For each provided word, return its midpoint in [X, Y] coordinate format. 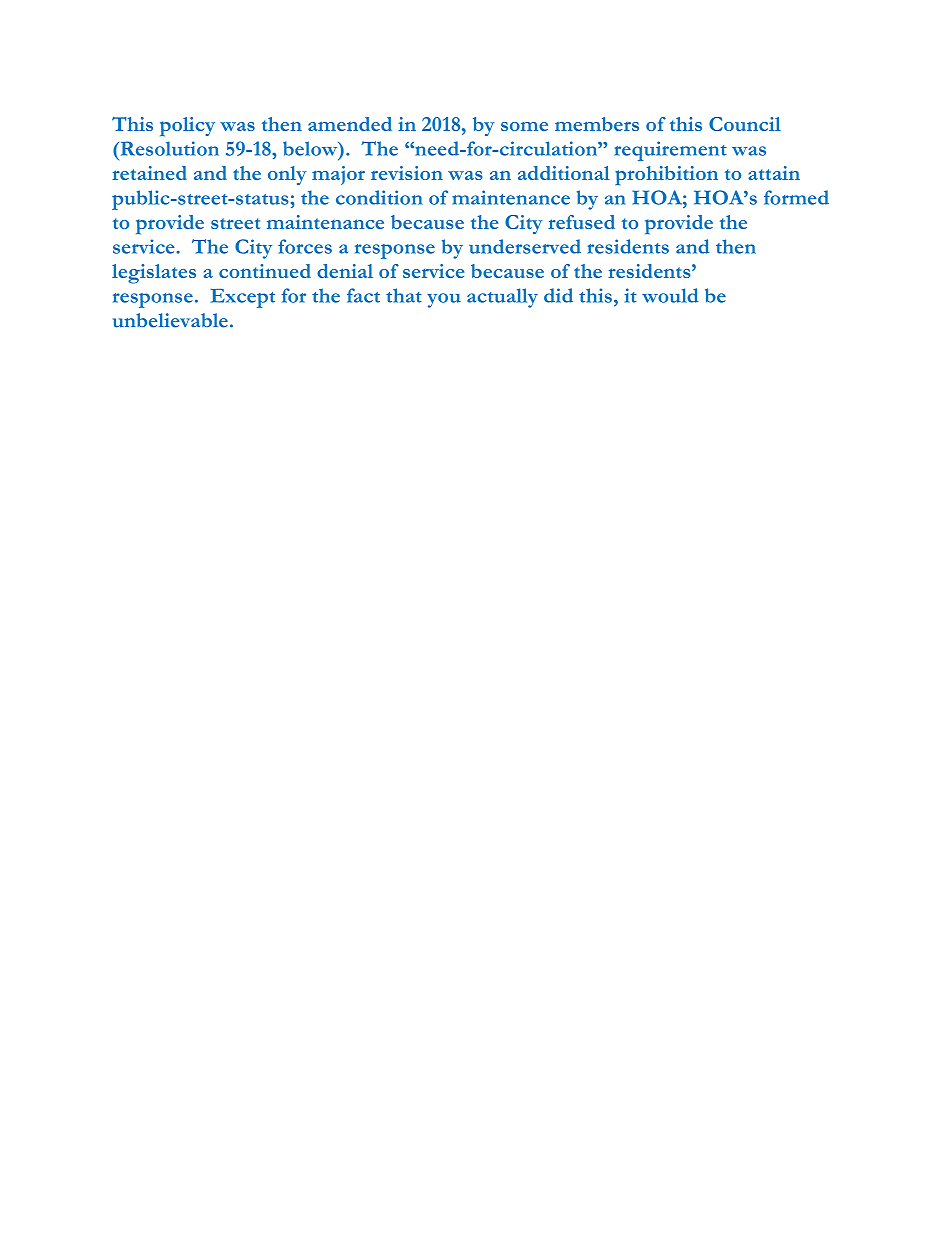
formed [796, 197]
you [444, 300]
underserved [525, 246]
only [287, 175]
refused [581, 222]
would [670, 295]
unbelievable [170, 320]
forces [305, 246]
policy [187, 127]
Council [745, 124]
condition [379, 197]
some [524, 126]
